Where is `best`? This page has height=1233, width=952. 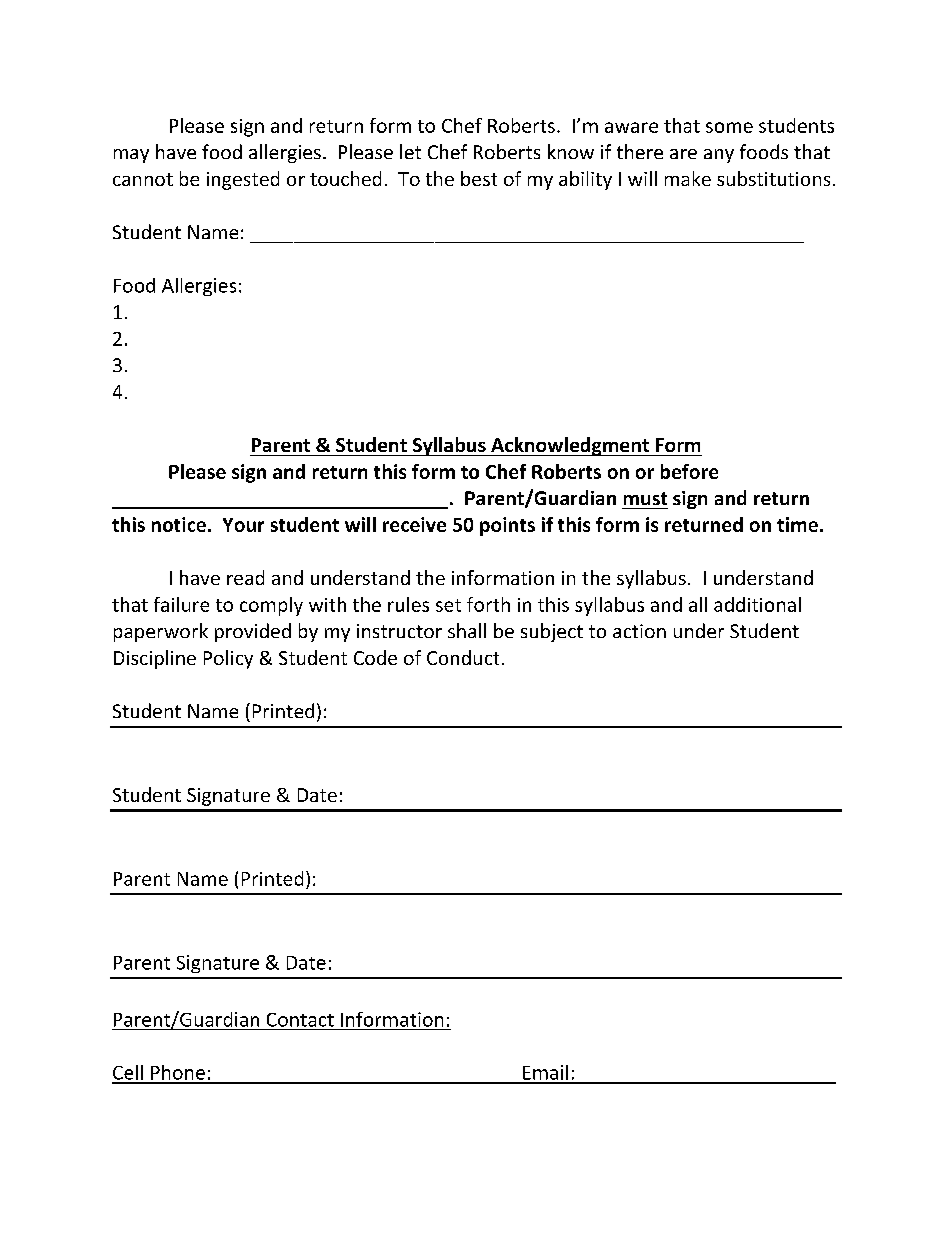
best is located at coordinates (479, 178).
